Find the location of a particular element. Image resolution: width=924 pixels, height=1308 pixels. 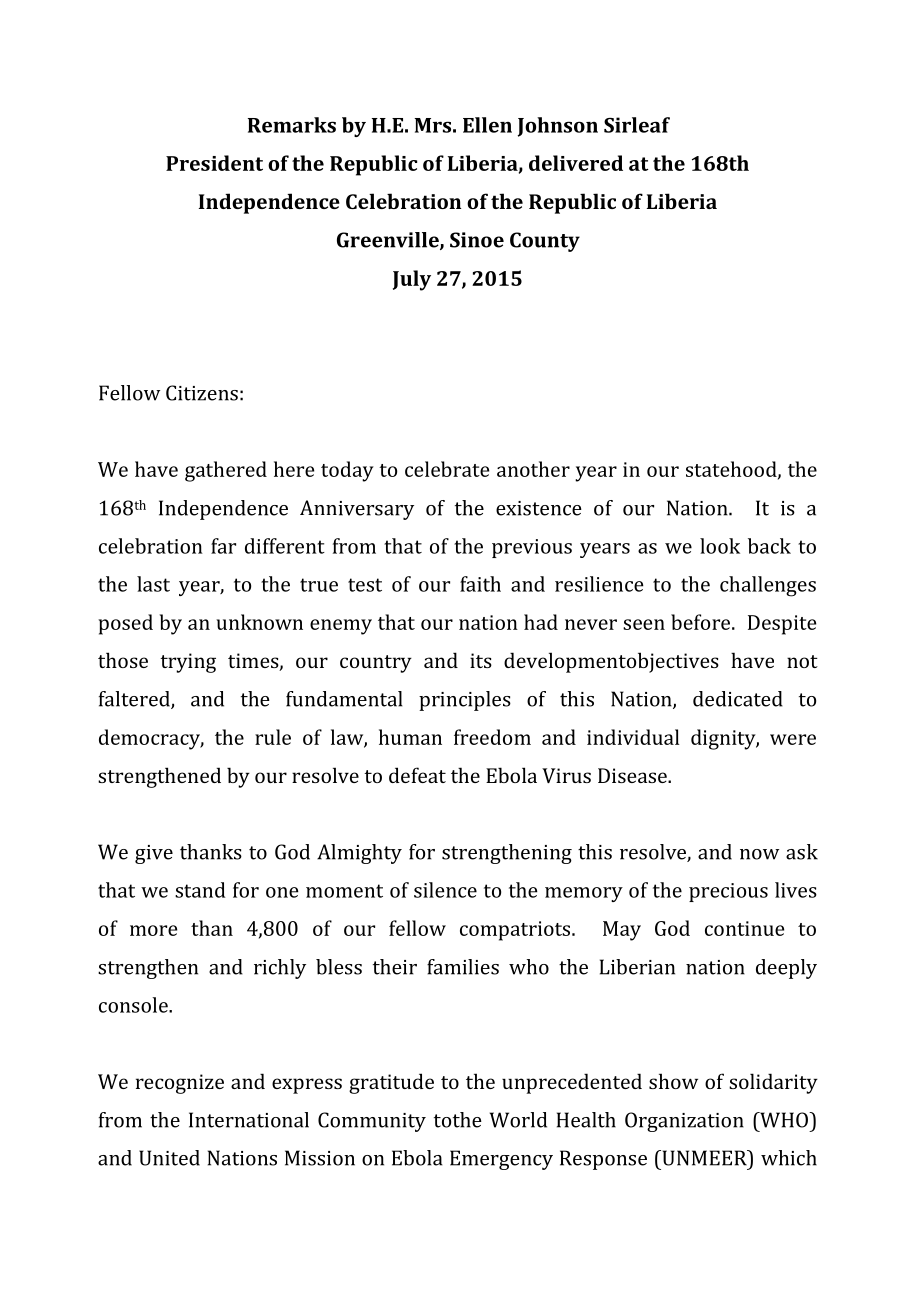

silence is located at coordinates (445, 890).
